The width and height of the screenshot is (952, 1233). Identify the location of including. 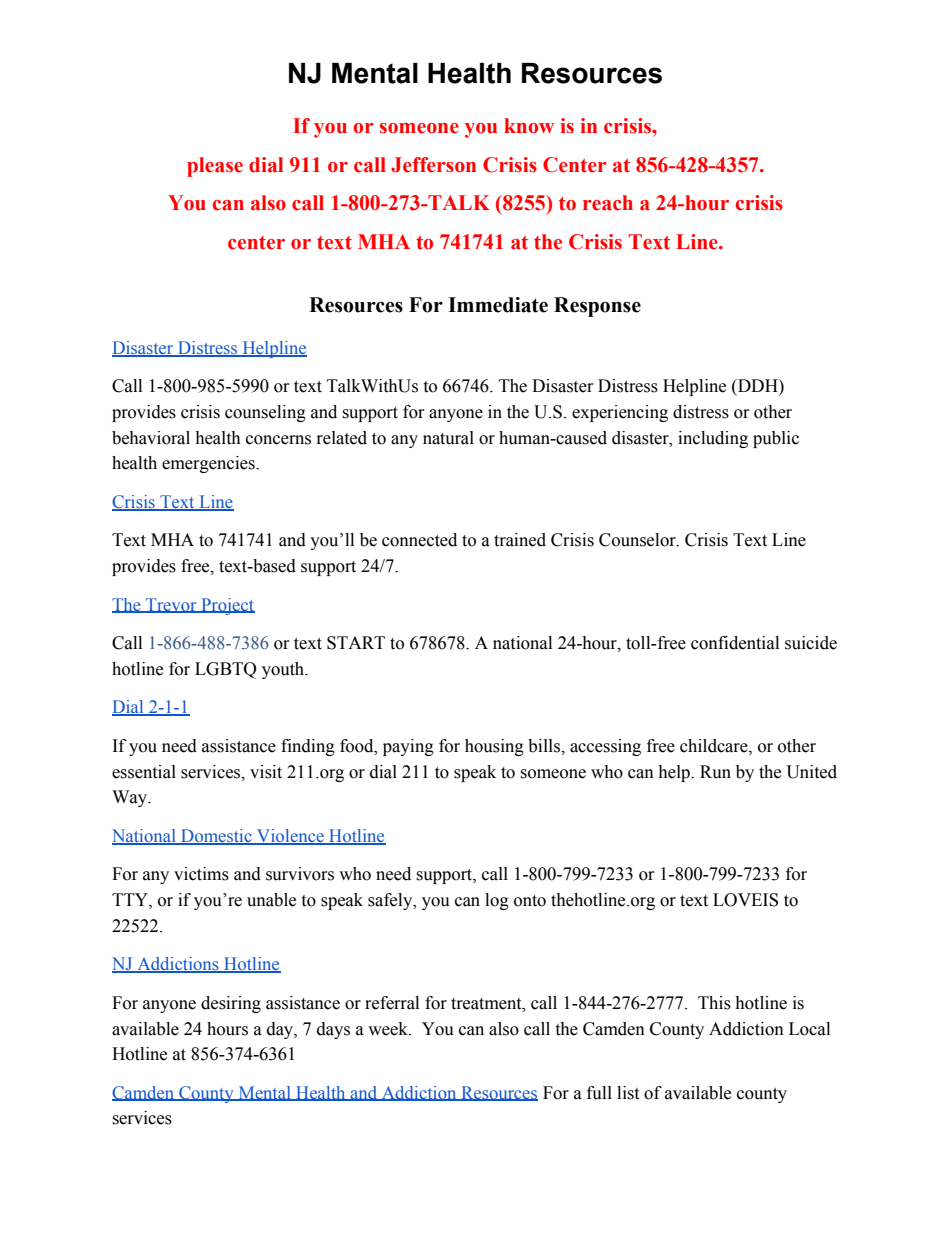
(713, 439).
